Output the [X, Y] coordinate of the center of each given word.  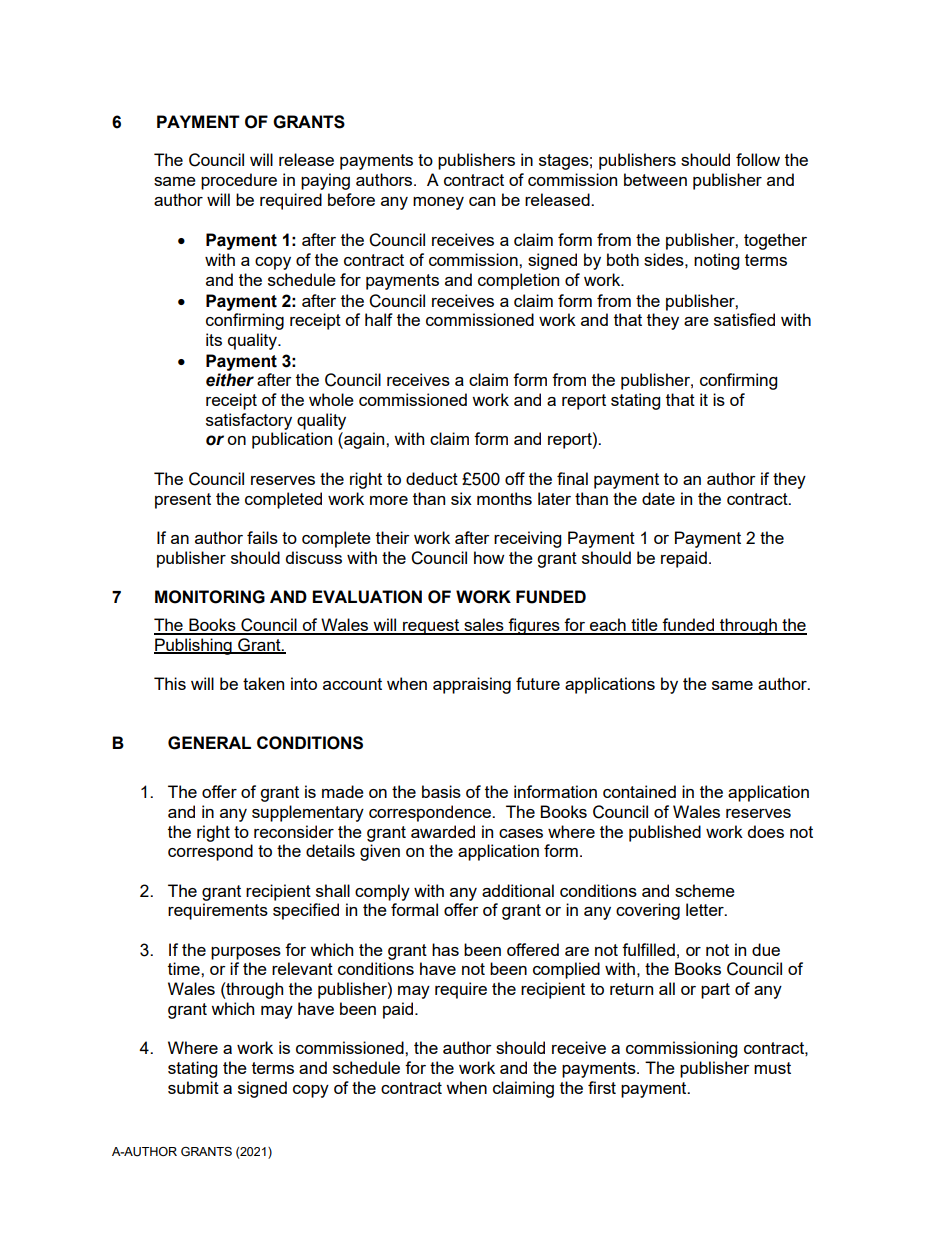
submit [193, 1087]
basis [441, 791]
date [658, 498]
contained [639, 791]
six [461, 498]
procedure [239, 181]
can [482, 201]
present [183, 501]
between [655, 179]
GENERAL [209, 743]
